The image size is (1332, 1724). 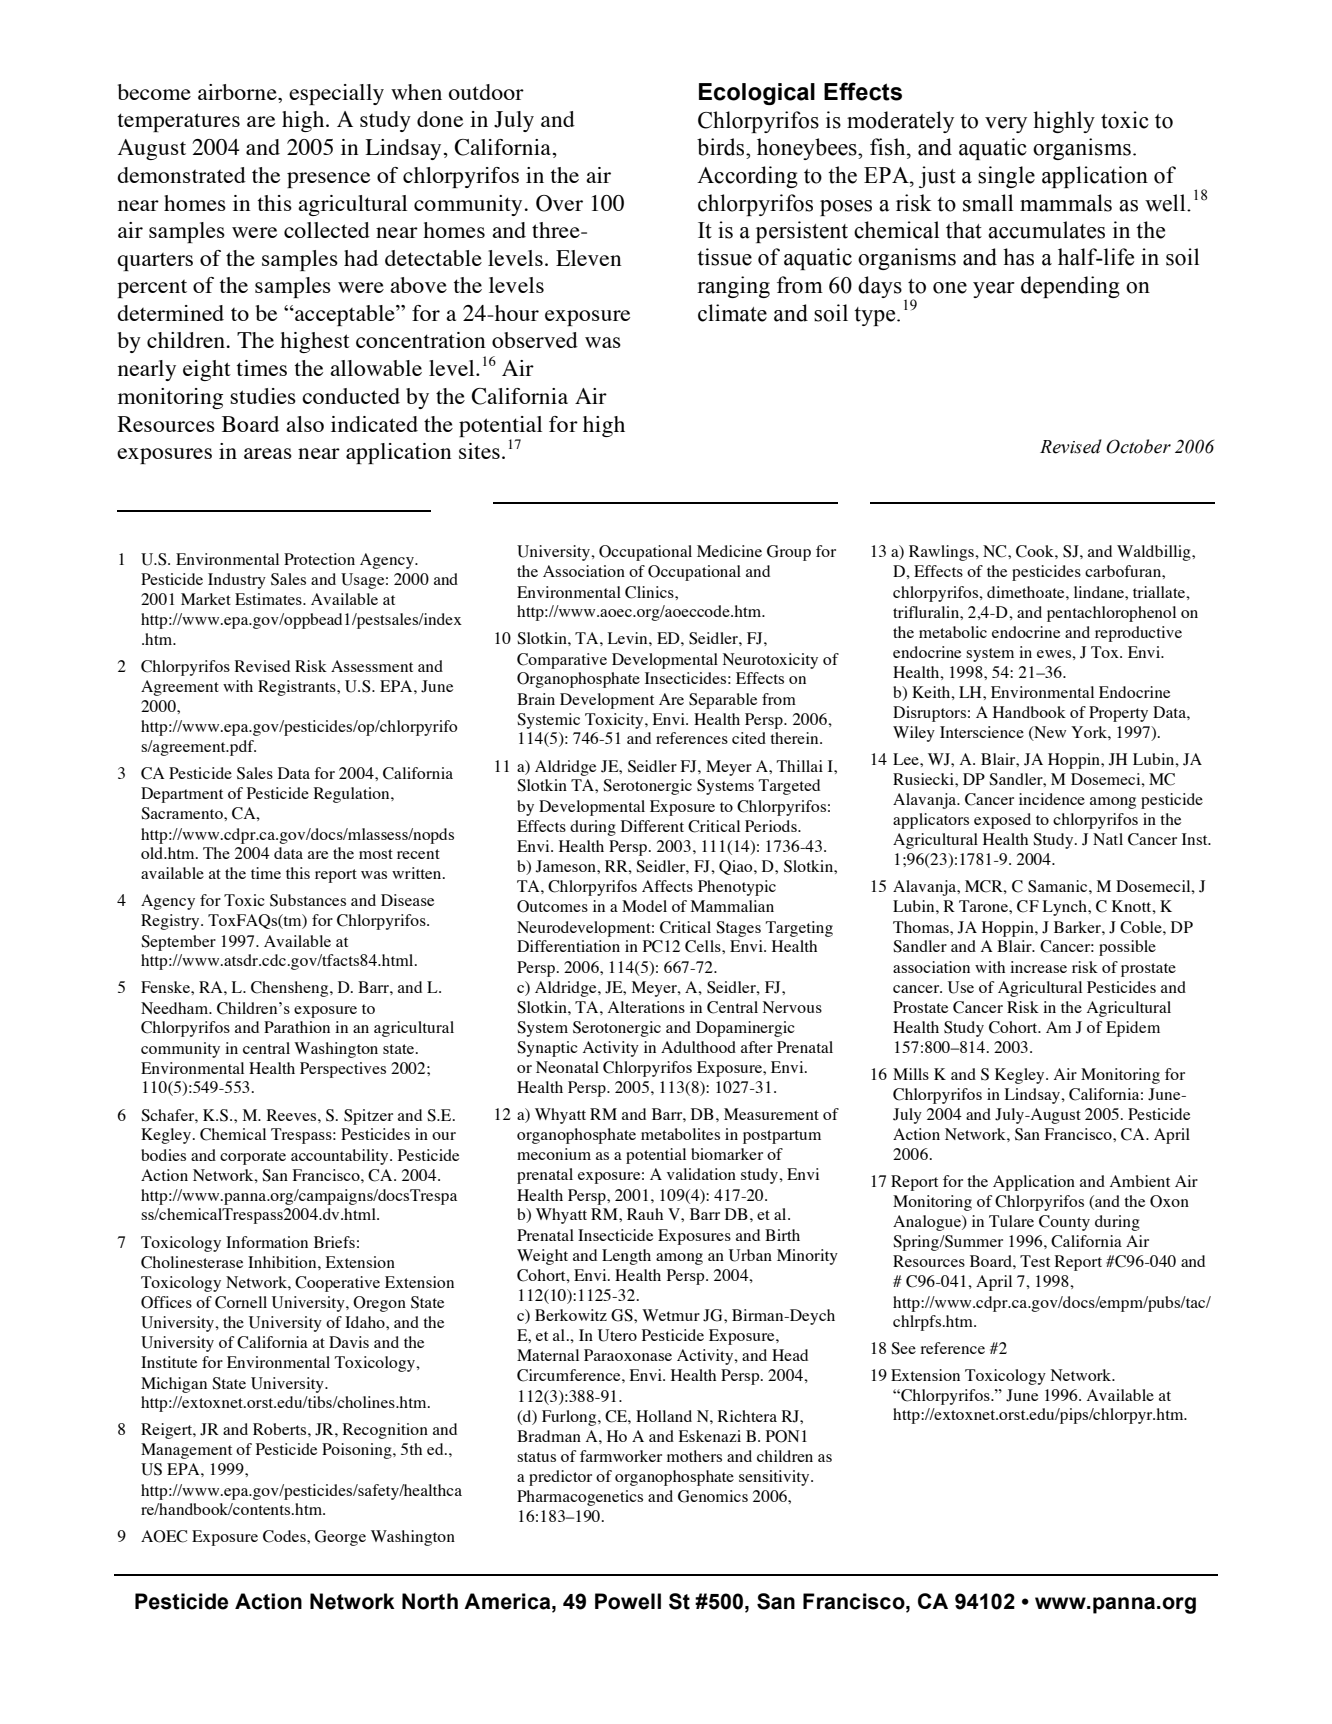 I want to click on very, so click(x=1006, y=125).
